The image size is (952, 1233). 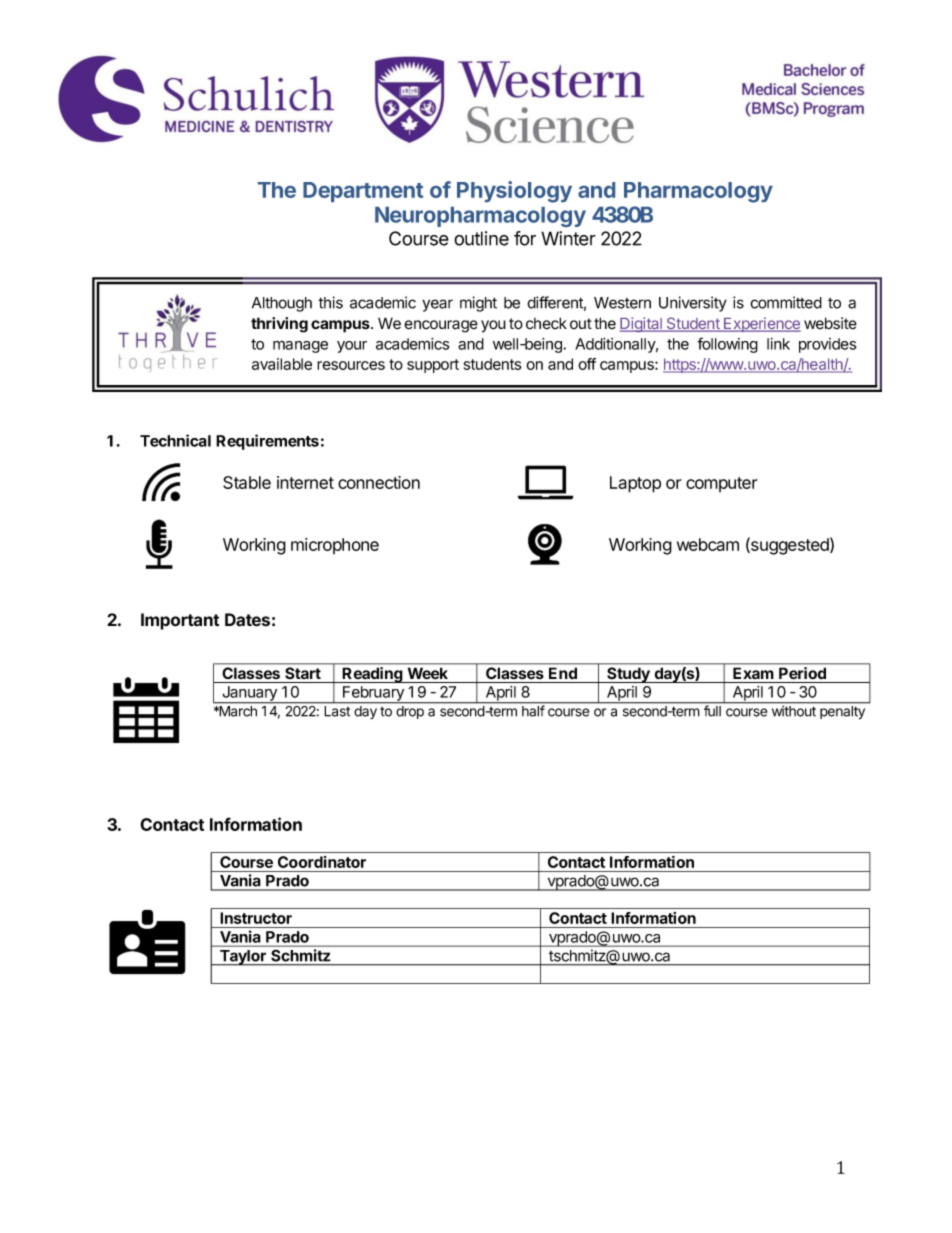 What do you see at coordinates (514, 192) in the document?
I see `Physiology` at bounding box center [514, 192].
